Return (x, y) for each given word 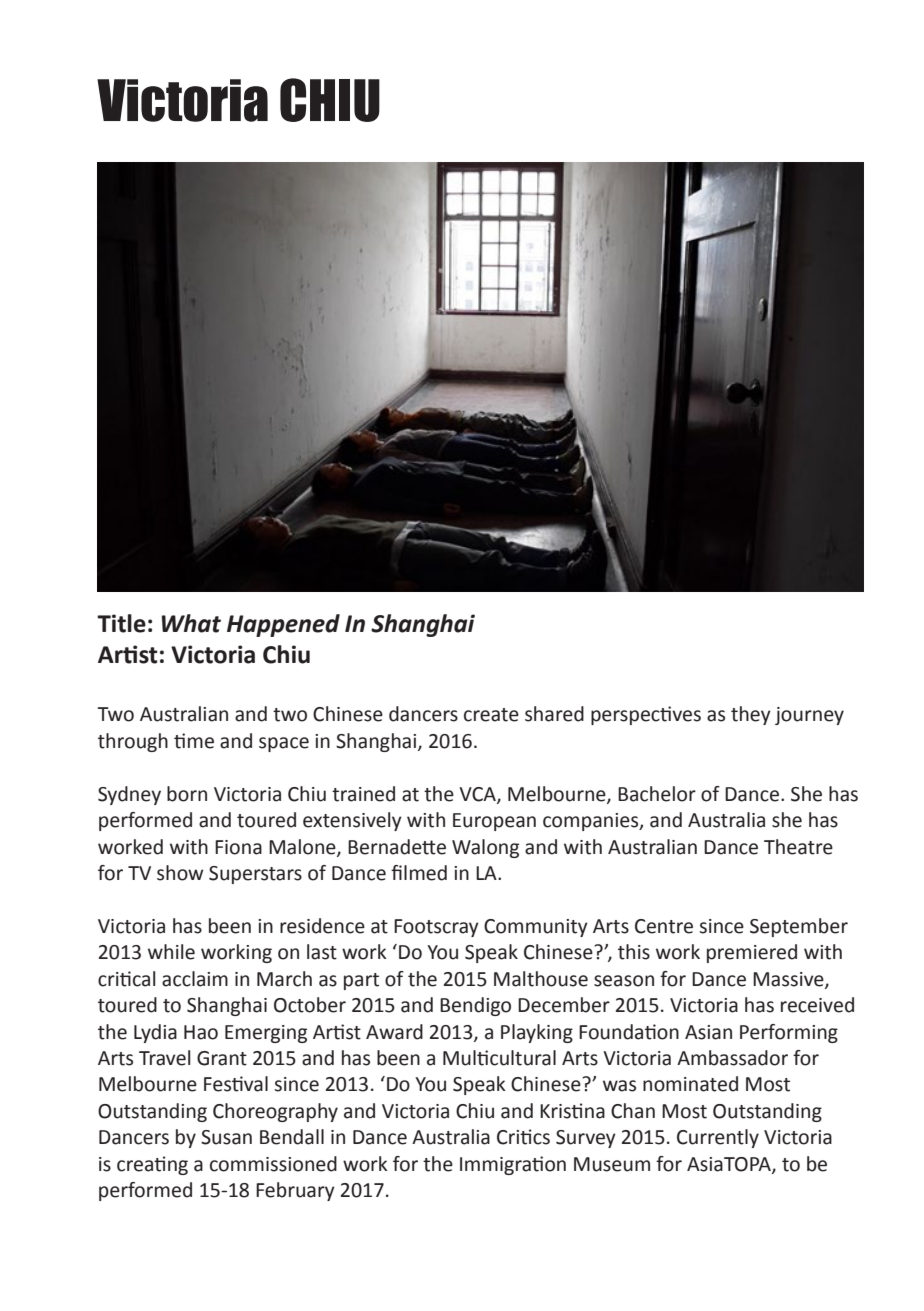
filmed (419, 873)
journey (809, 716)
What (191, 623)
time (194, 741)
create (491, 715)
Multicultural (499, 1058)
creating (152, 1165)
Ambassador (732, 1058)
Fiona (238, 847)
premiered (752, 953)
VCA (478, 795)
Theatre (798, 847)
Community (536, 928)
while (171, 952)
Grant (222, 1058)
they (751, 715)
